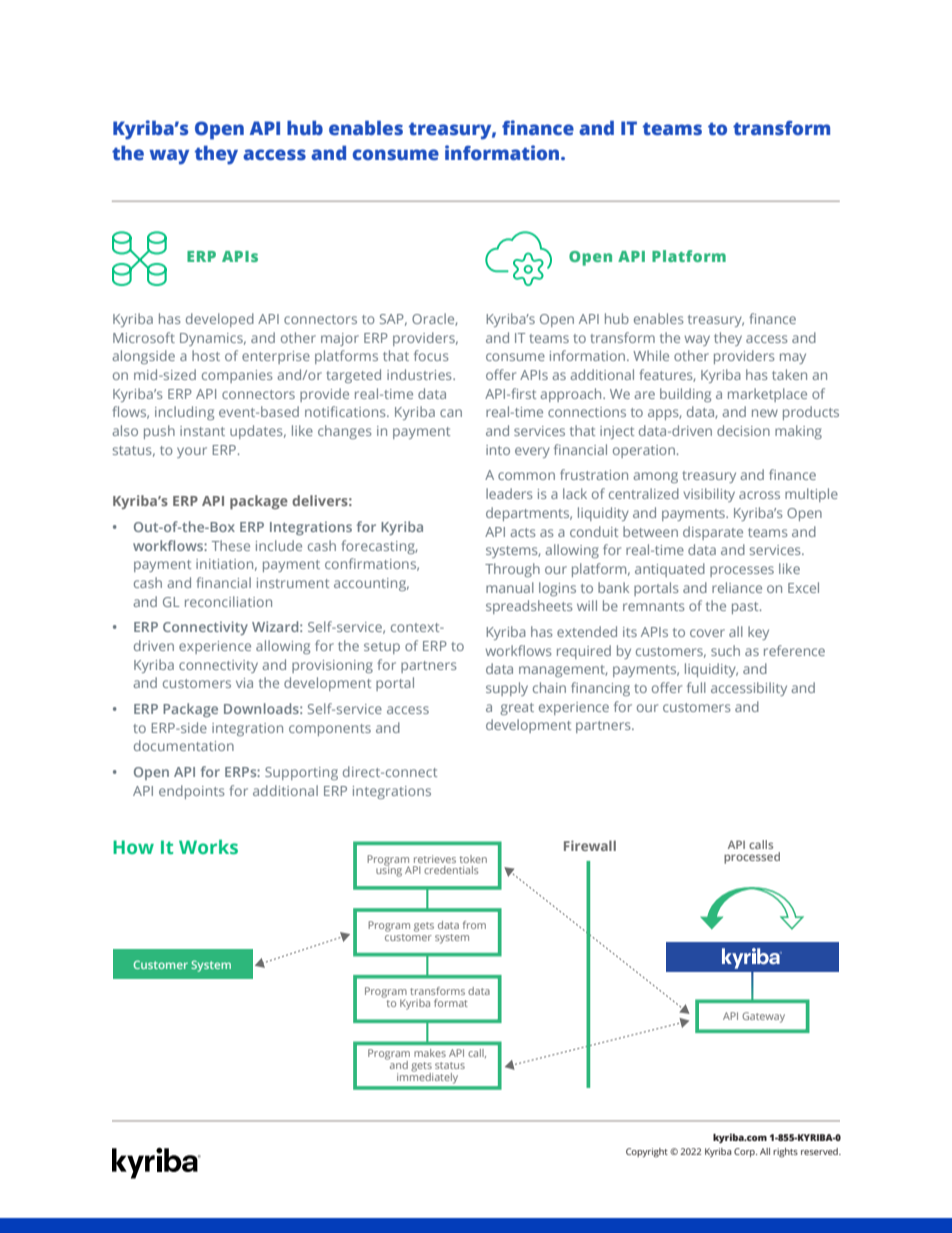 This image has width=952, height=1233. I want to click on Copyright, so click(647, 1152).
